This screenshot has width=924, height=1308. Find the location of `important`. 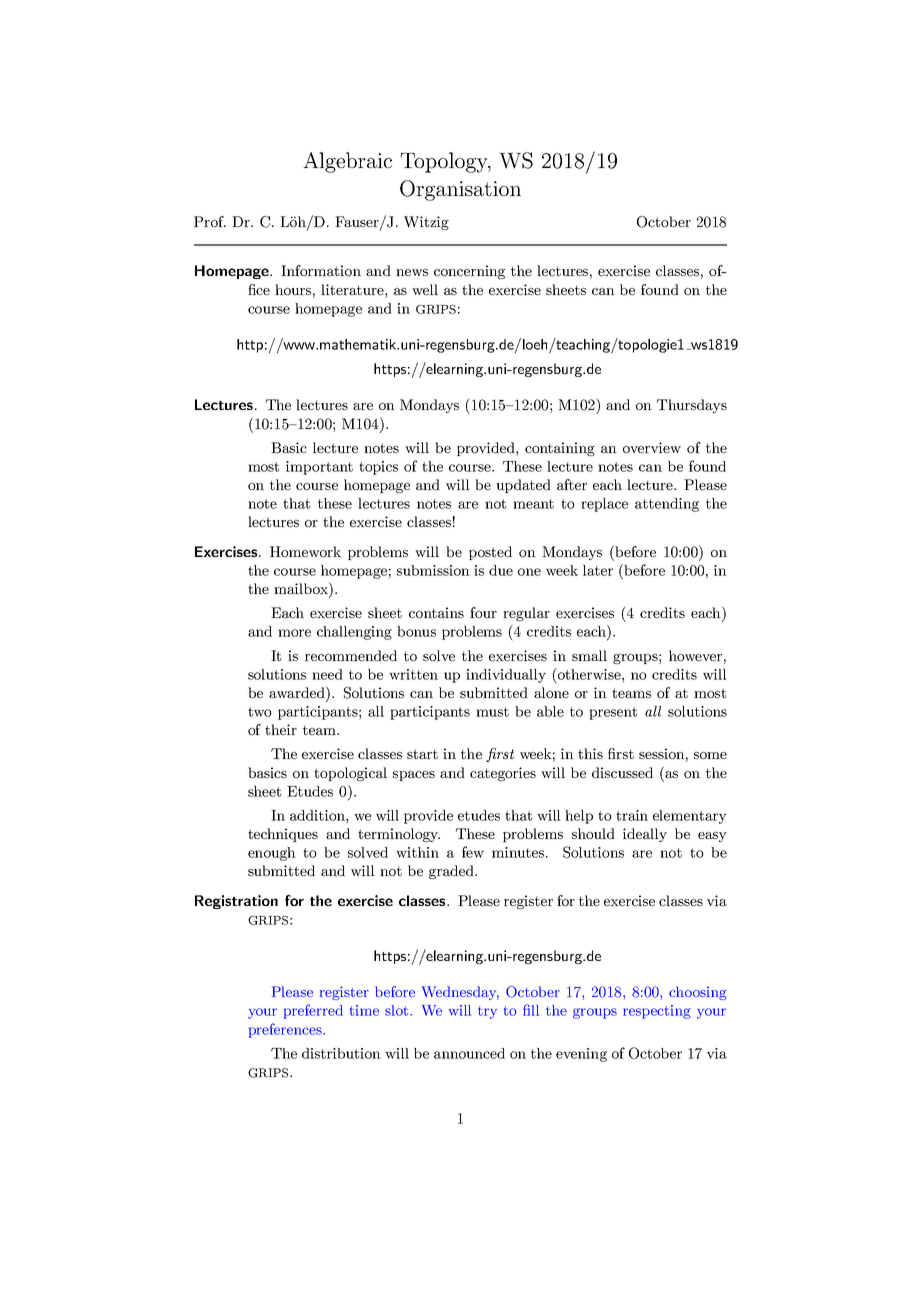

important is located at coordinates (319, 468).
